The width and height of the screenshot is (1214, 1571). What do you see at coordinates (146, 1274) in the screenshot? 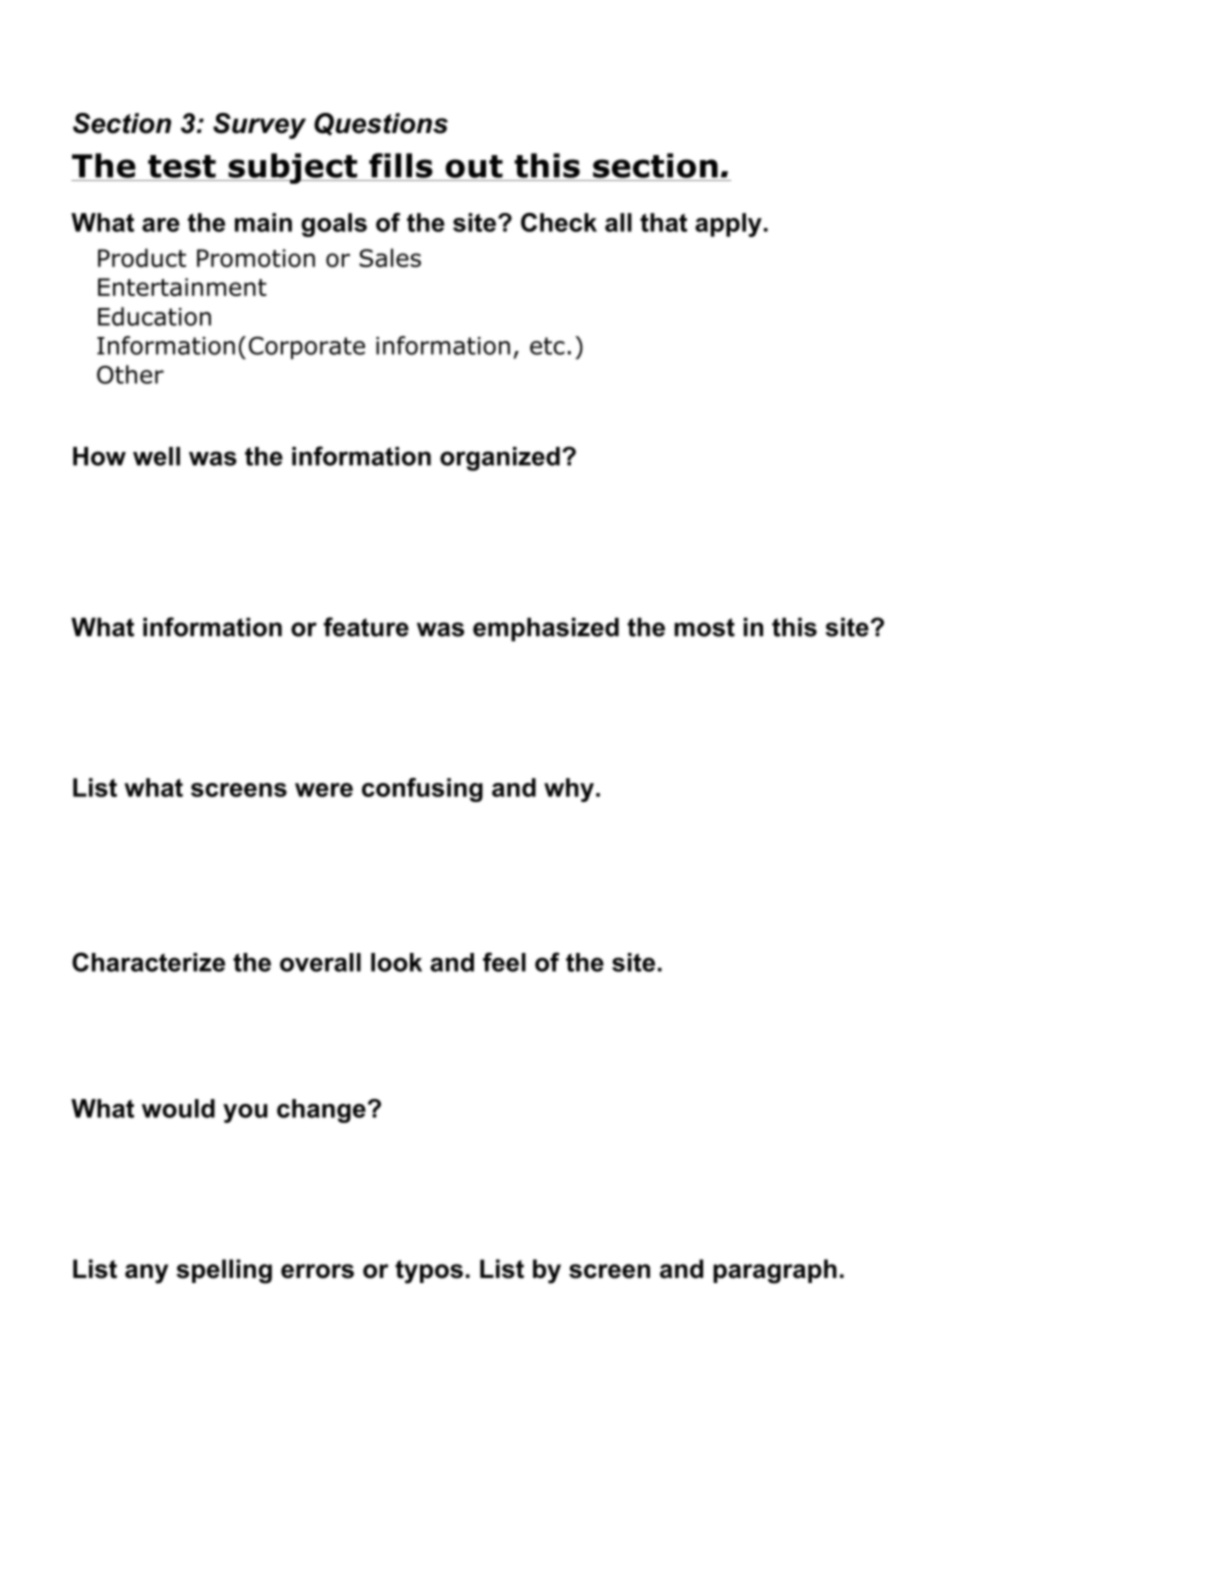
I see `any` at bounding box center [146, 1274].
